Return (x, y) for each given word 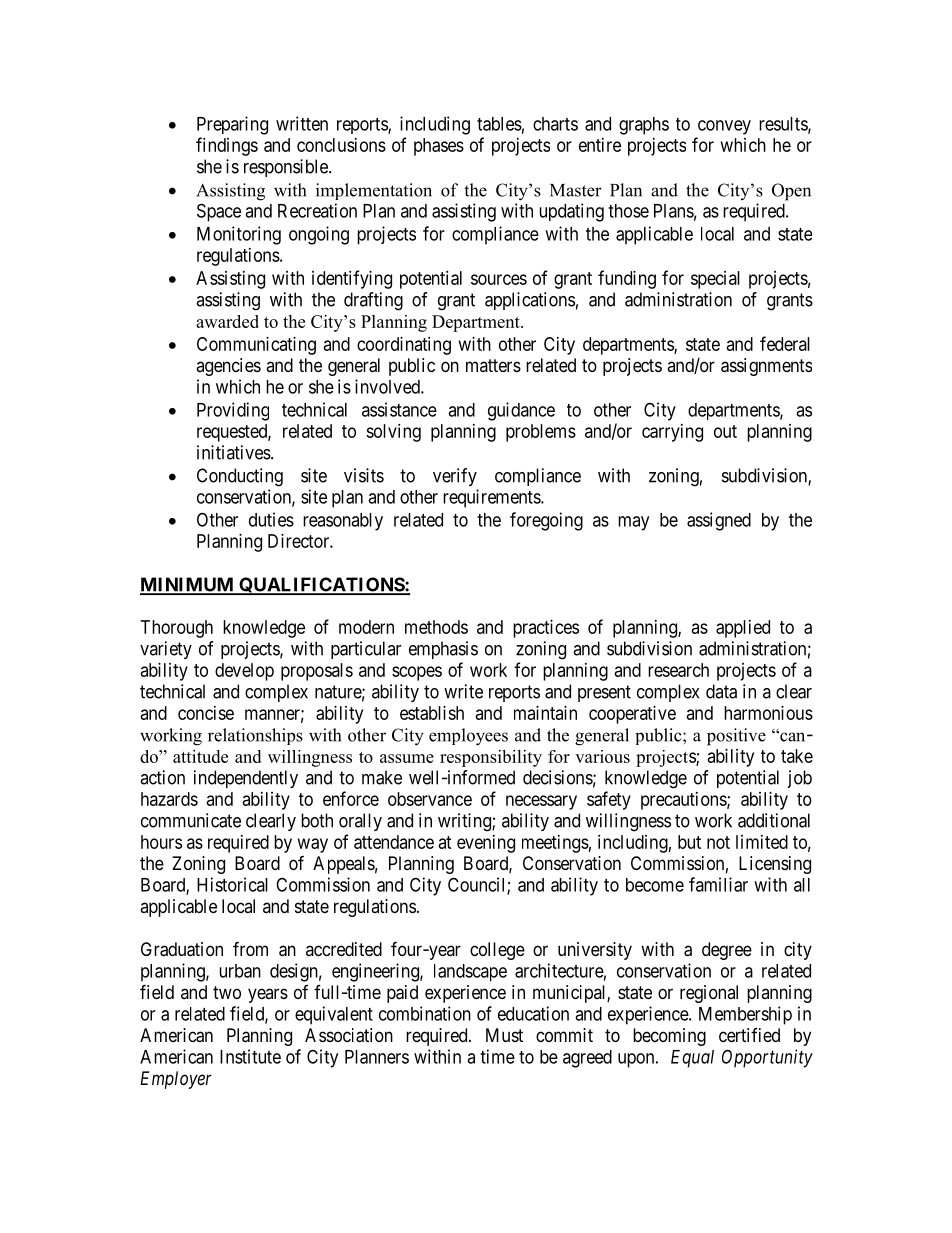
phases (439, 147)
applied (743, 629)
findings (227, 146)
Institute (250, 1056)
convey (724, 127)
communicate (191, 820)
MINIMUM (188, 585)
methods (436, 627)
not (718, 842)
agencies (228, 367)
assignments (766, 367)
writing (465, 822)
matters (493, 365)
